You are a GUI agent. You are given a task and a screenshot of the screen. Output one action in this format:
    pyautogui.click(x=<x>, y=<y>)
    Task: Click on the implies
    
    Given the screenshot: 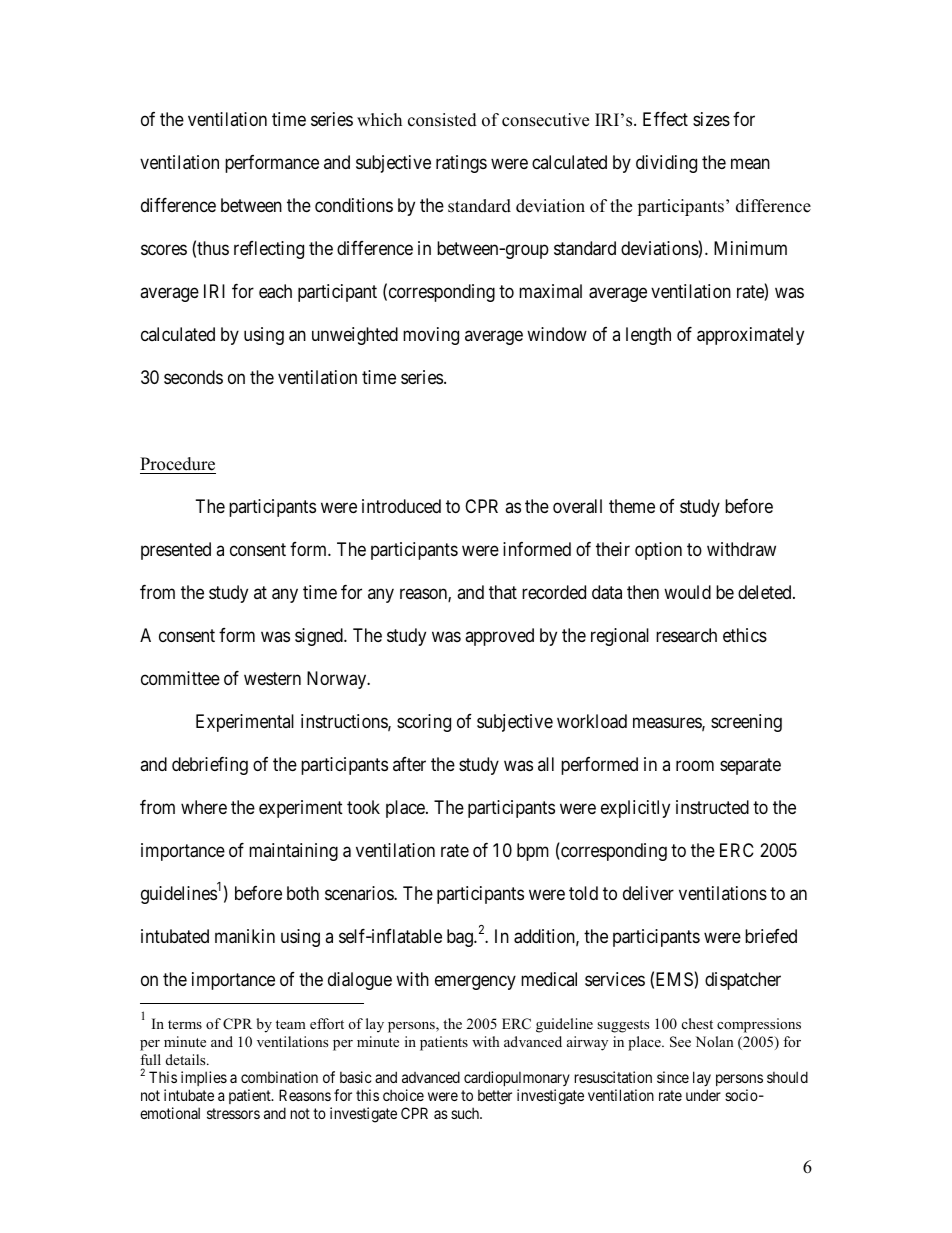 What is the action you would take?
    pyautogui.click(x=204, y=1080)
